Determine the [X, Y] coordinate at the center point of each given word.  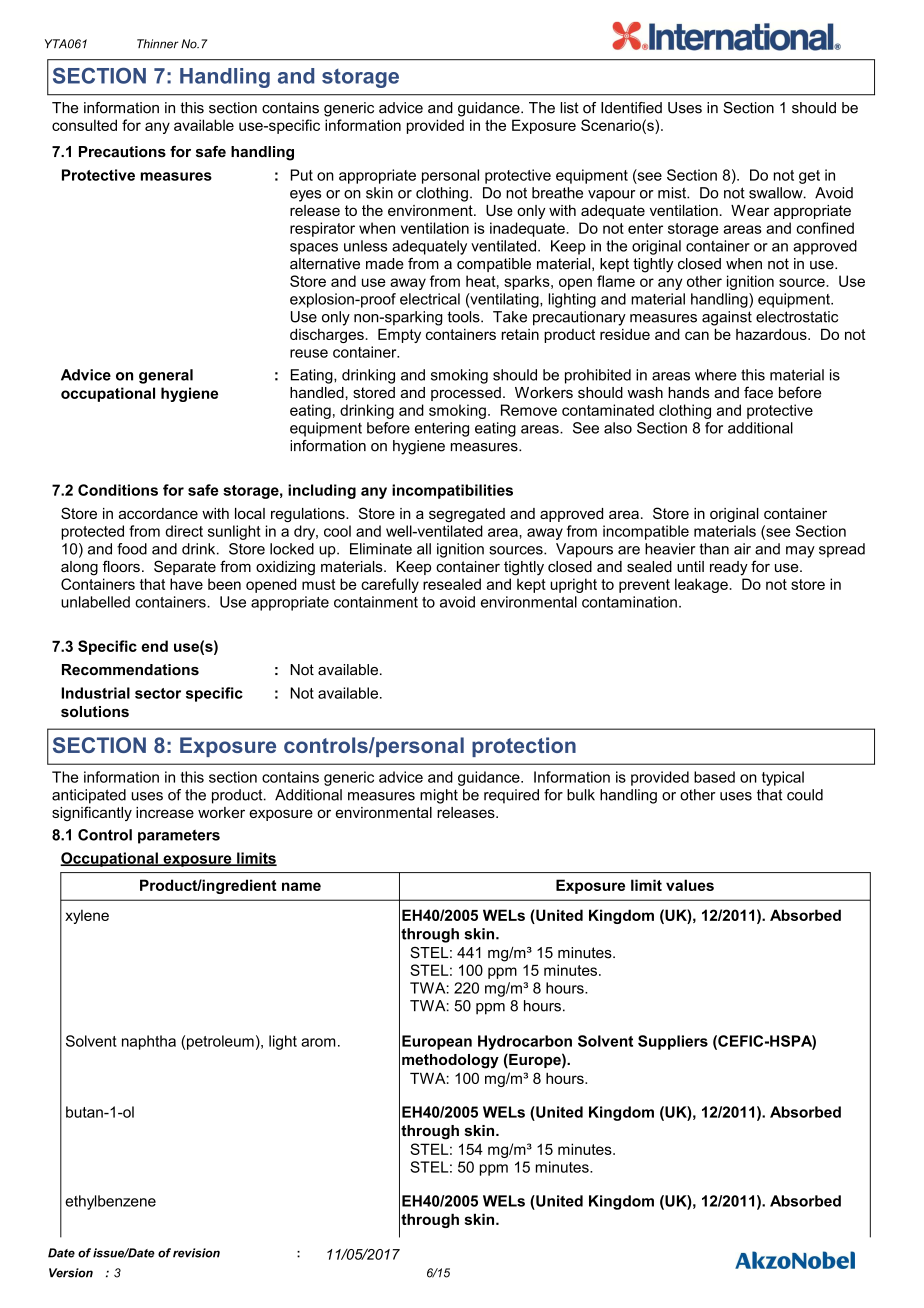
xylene [87, 916]
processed [466, 394]
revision [196, 1253]
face [758, 392]
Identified [631, 108]
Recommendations [130, 670]
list [569, 108]
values [690, 885]
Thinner [158, 44]
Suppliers [673, 1042]
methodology [450, 1061]
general [166, 376]
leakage [701, 585]
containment [376, 602]
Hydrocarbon [525, 1042]
